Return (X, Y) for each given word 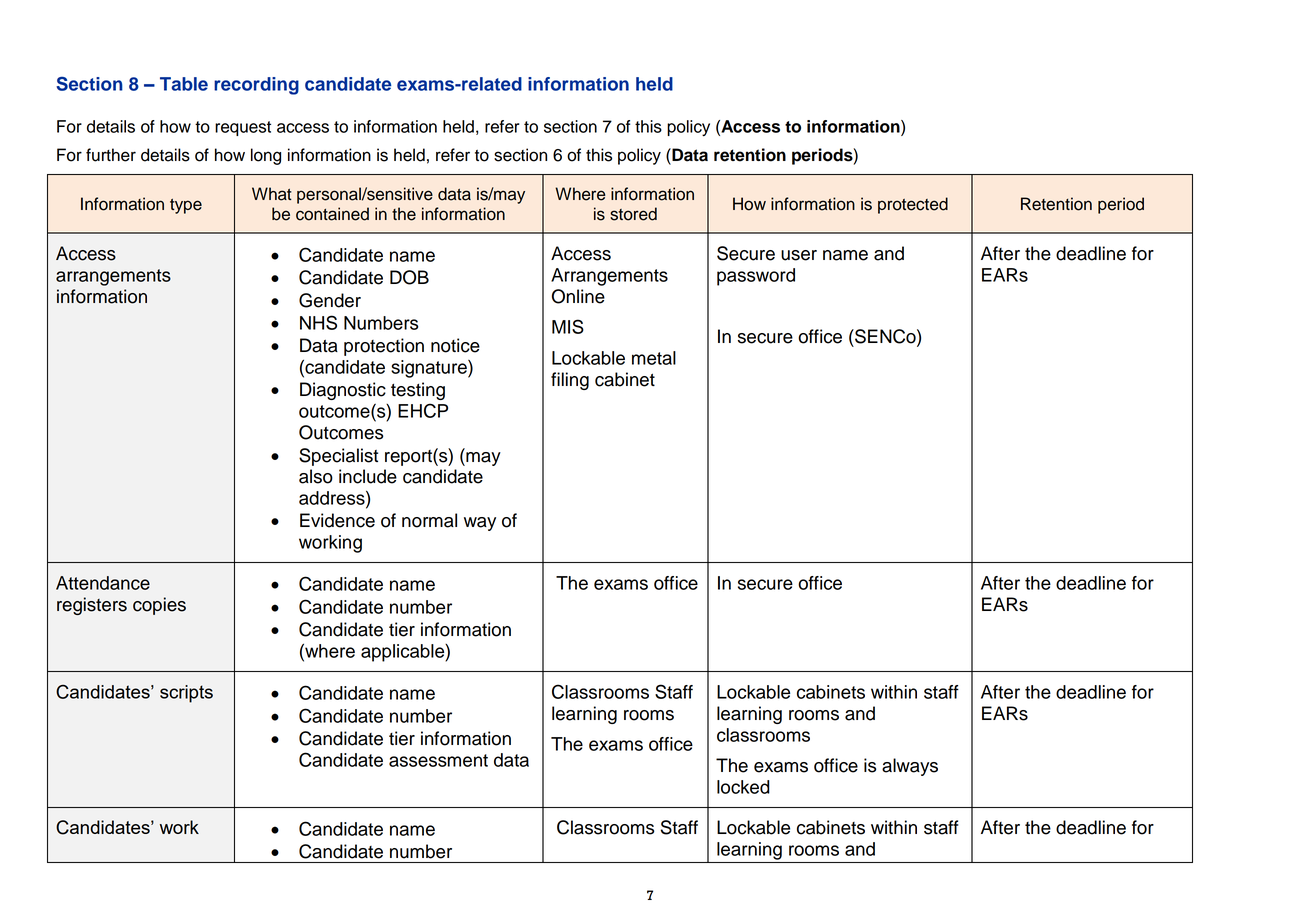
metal (654, 358)
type (186, 206)
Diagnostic (343, 391)
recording (256, 86)
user (799, 255)
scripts (186, 694)
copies (159, 606)
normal (429, 520)
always (910, 767)
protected (913, 205)
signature (430, 369)
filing (570, 381)
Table (184, 84)
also (316, 476)
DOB (409, 277)
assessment (438, 760)
